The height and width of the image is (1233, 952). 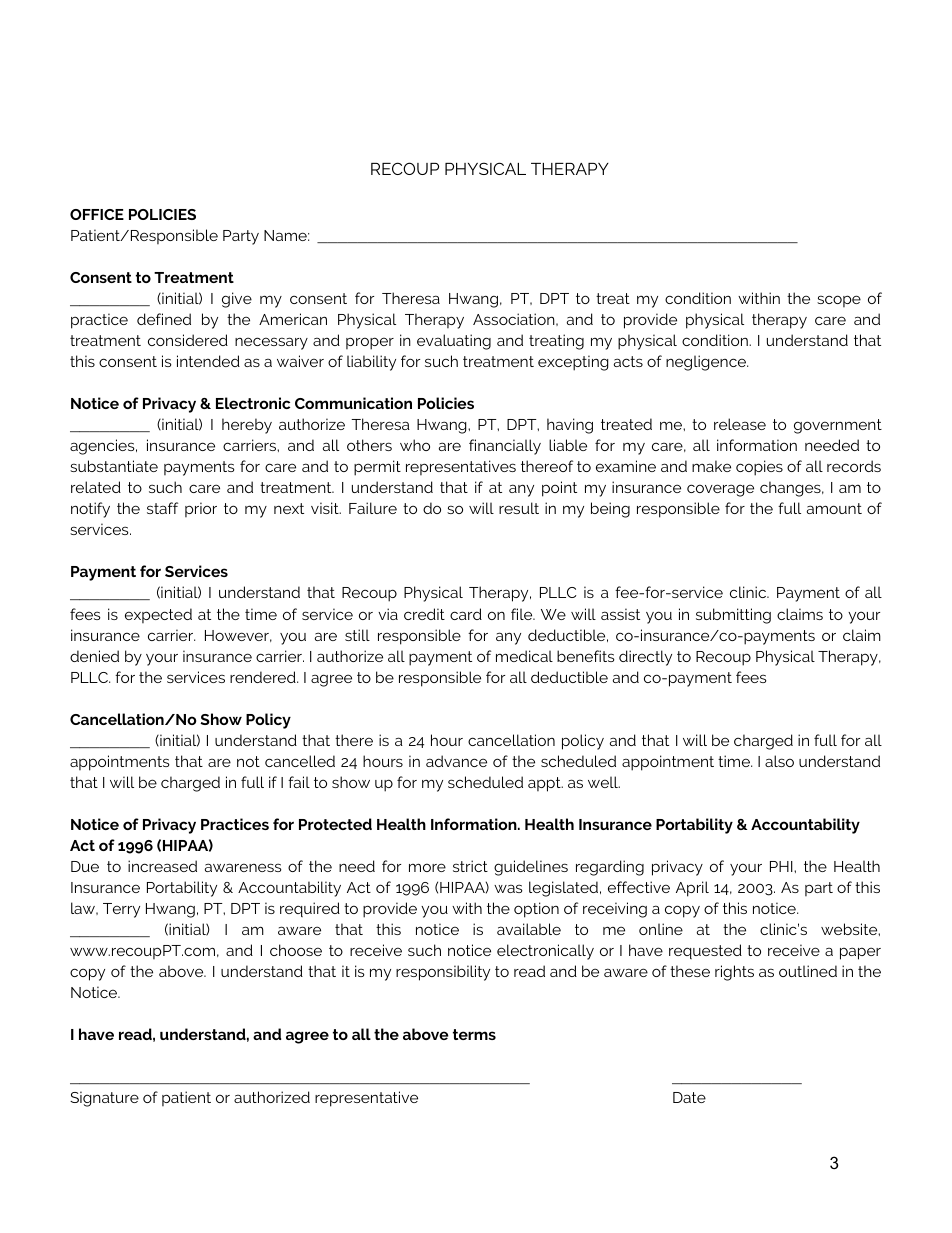 I want to click on evaluating, so click(x=454, y=342).
